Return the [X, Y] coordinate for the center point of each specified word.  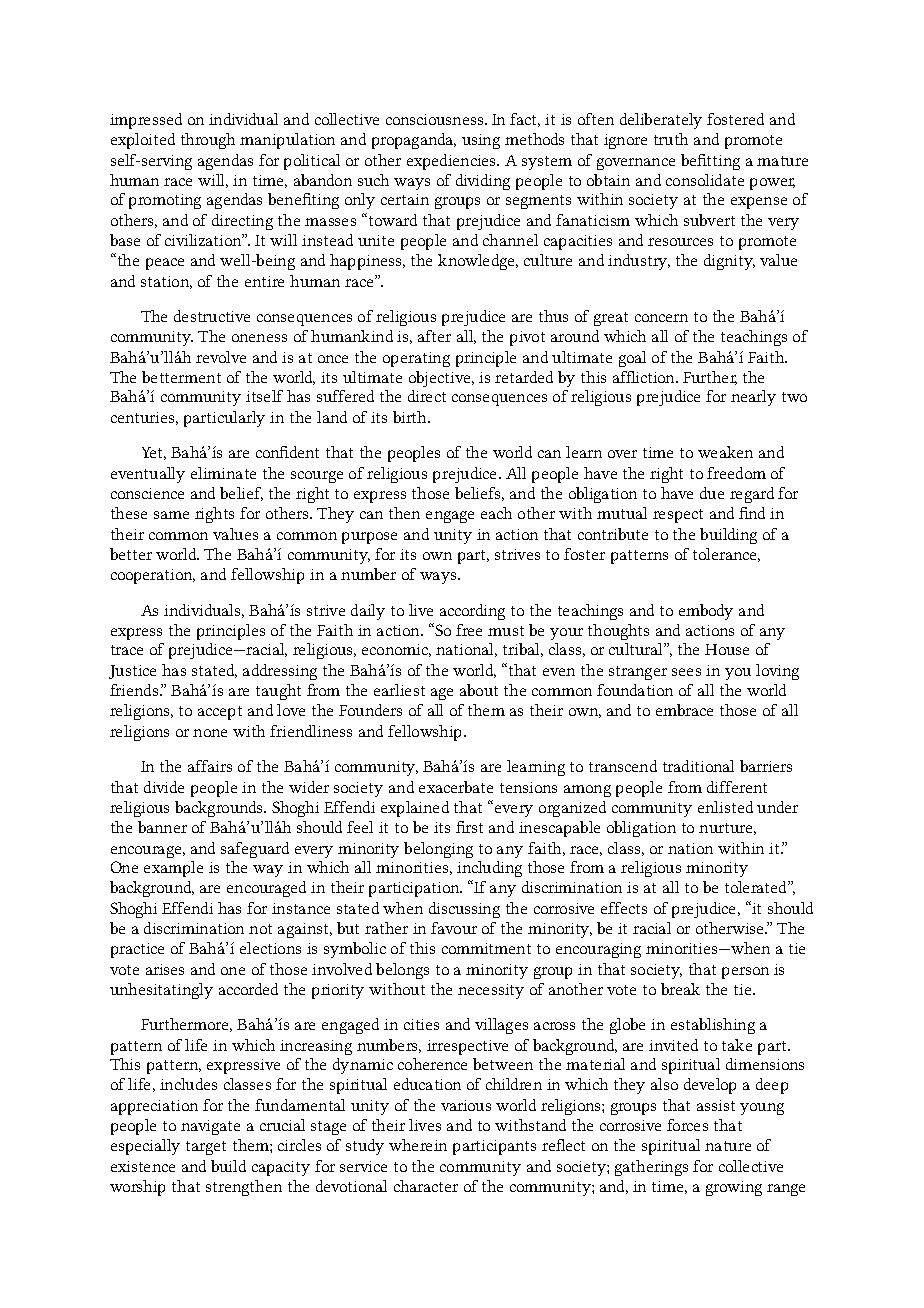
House [727, 649]
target [206, 1148]
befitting [710, 162]
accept [220, 713]
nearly [753, 398]
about [479, 690]
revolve [221, 357]
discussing [464, 910]
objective [441, 379]
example [173, 869]
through [208, 141]
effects [624, 908]
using [481, 141]
